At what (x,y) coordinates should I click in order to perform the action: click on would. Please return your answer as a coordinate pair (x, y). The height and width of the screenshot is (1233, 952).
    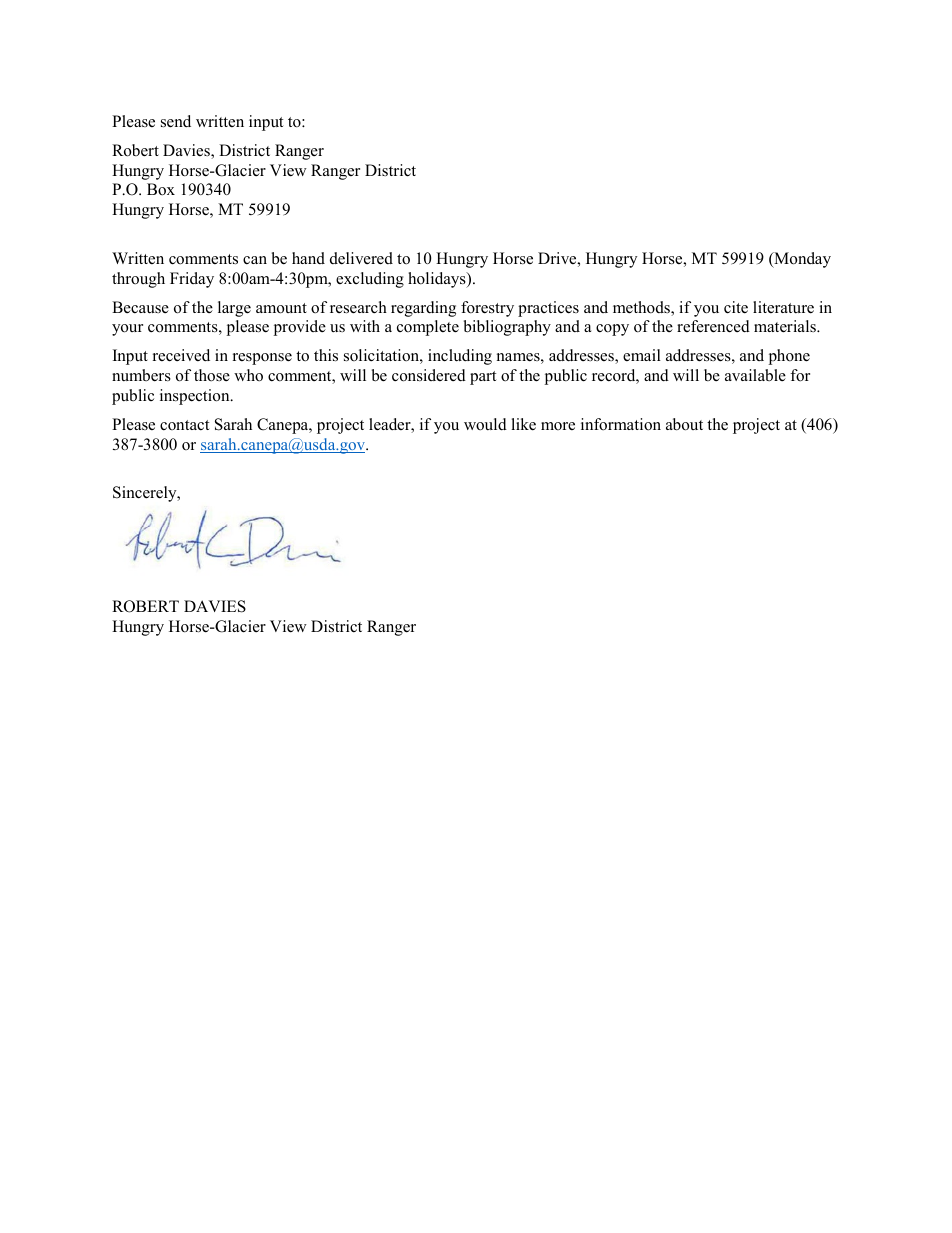
    Looking at the image, I should click on (485, 424).
